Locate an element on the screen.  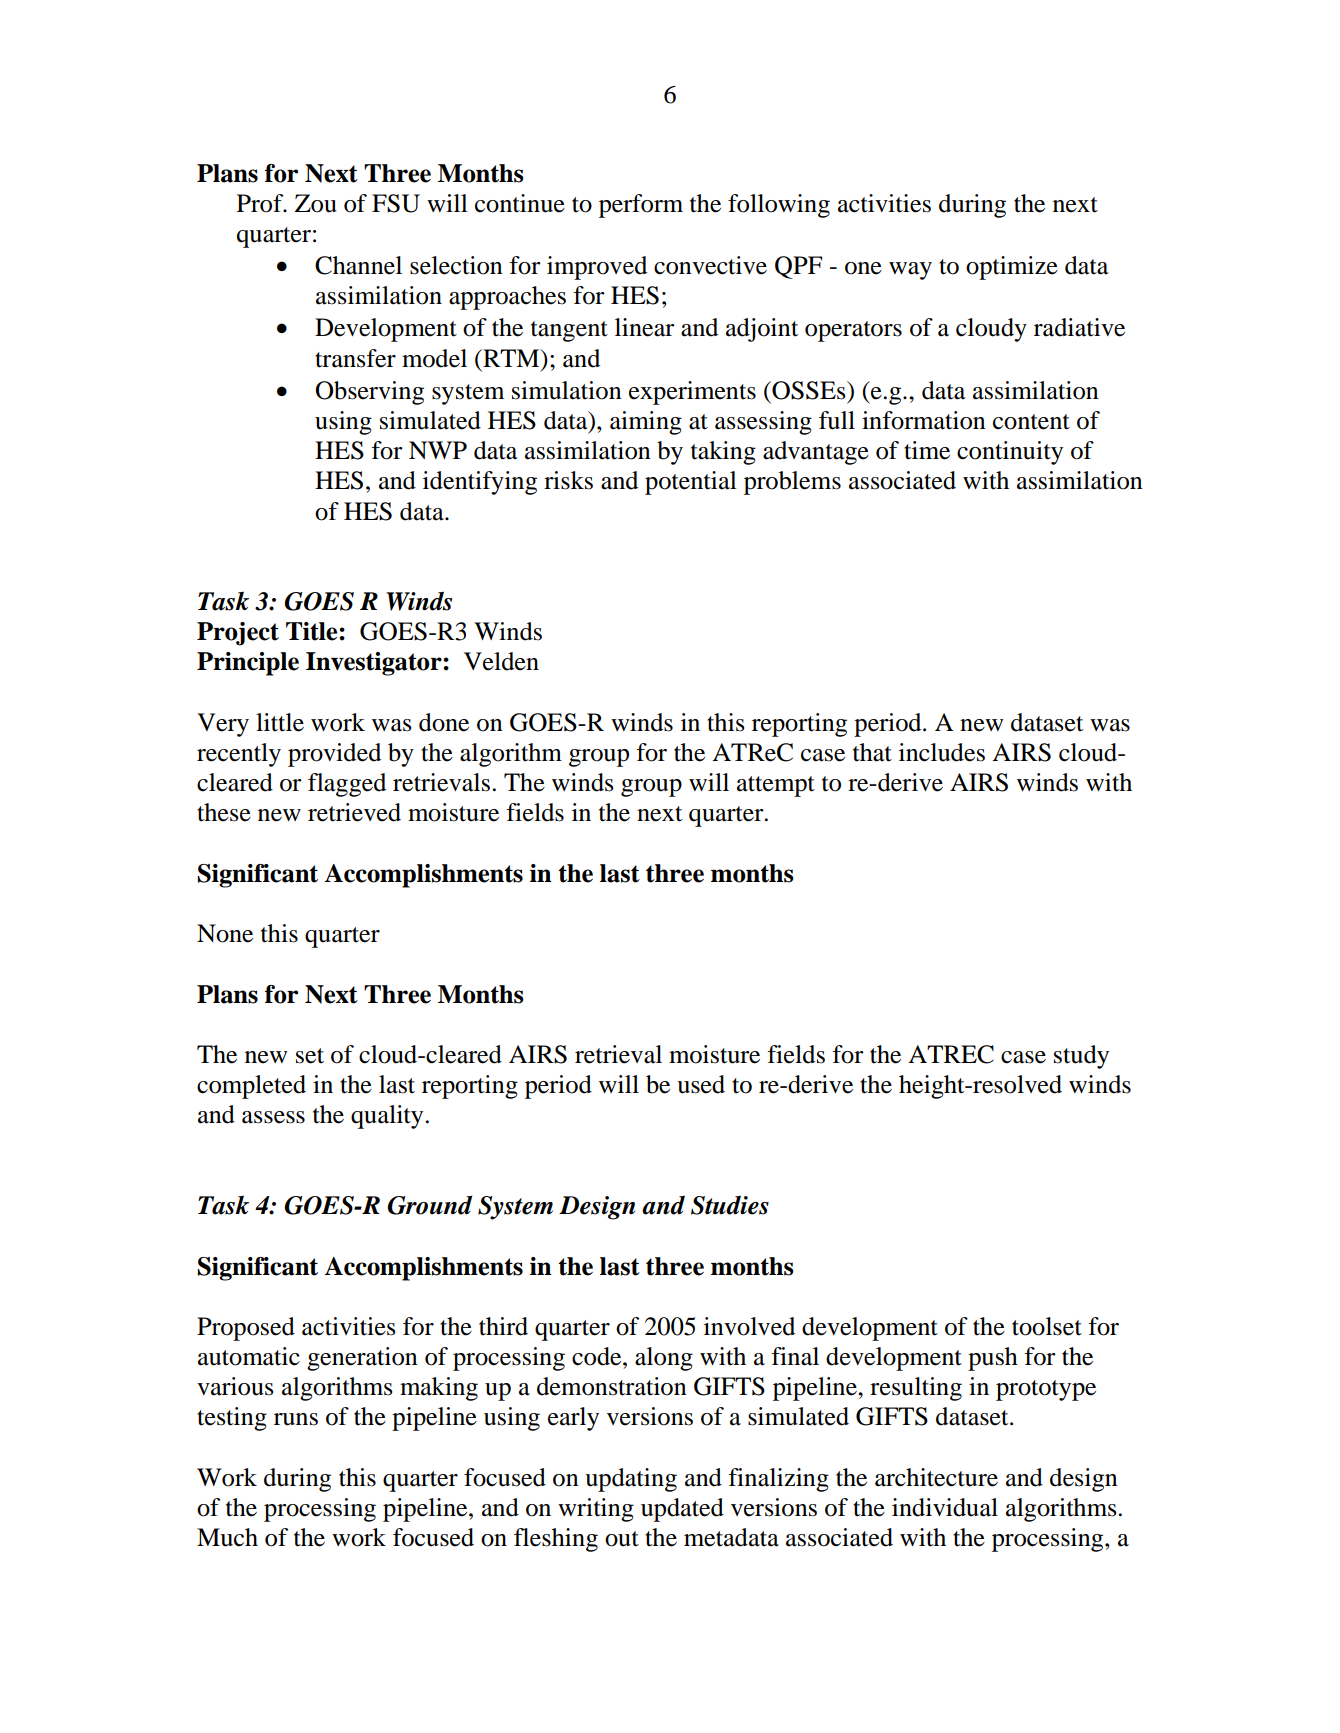
individual is located at coordinates (945, 1507).
